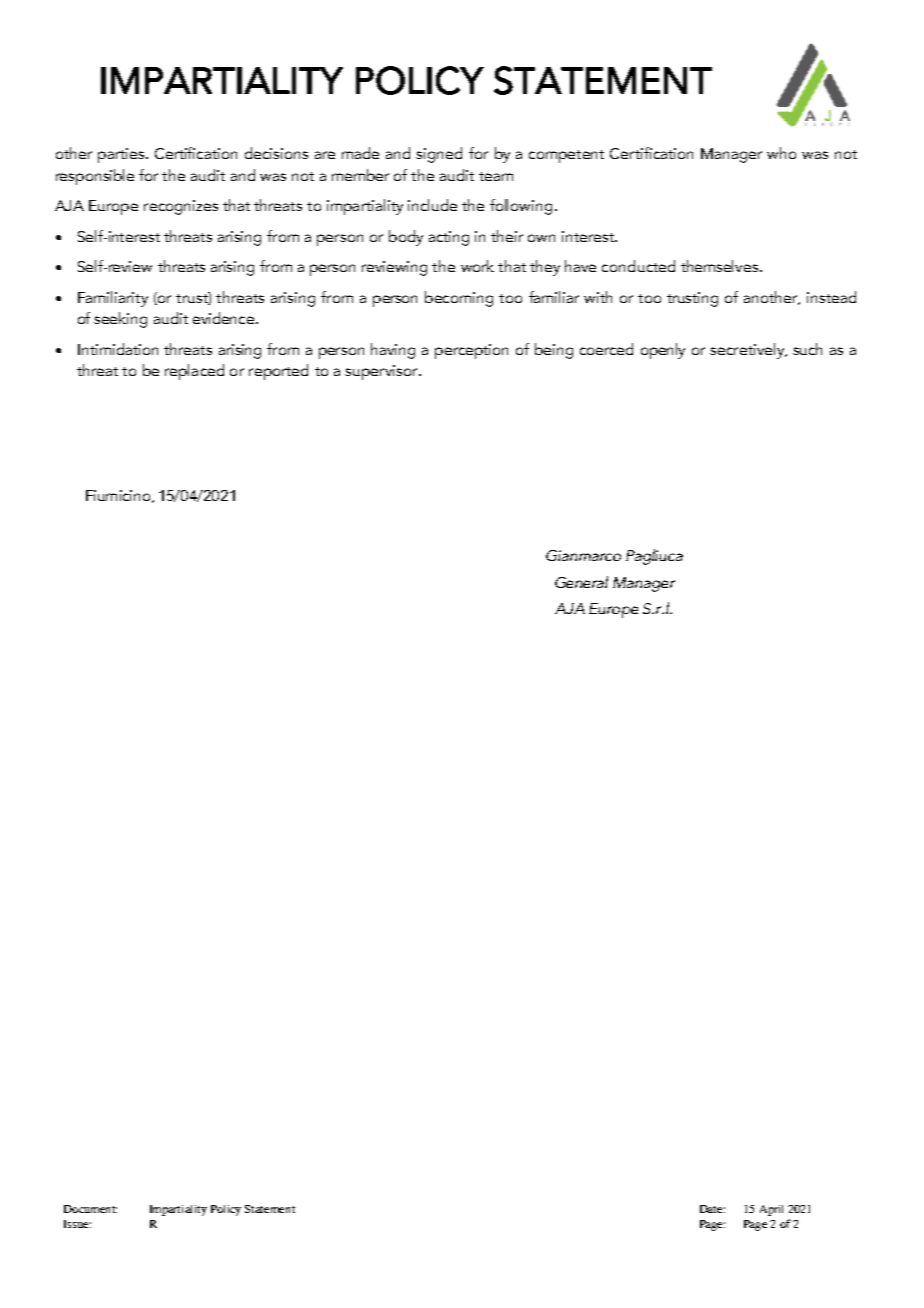 This document has height=1308, width=924. Describe the element at coordinates (807, 349) in the document. I see `such` at that location.
